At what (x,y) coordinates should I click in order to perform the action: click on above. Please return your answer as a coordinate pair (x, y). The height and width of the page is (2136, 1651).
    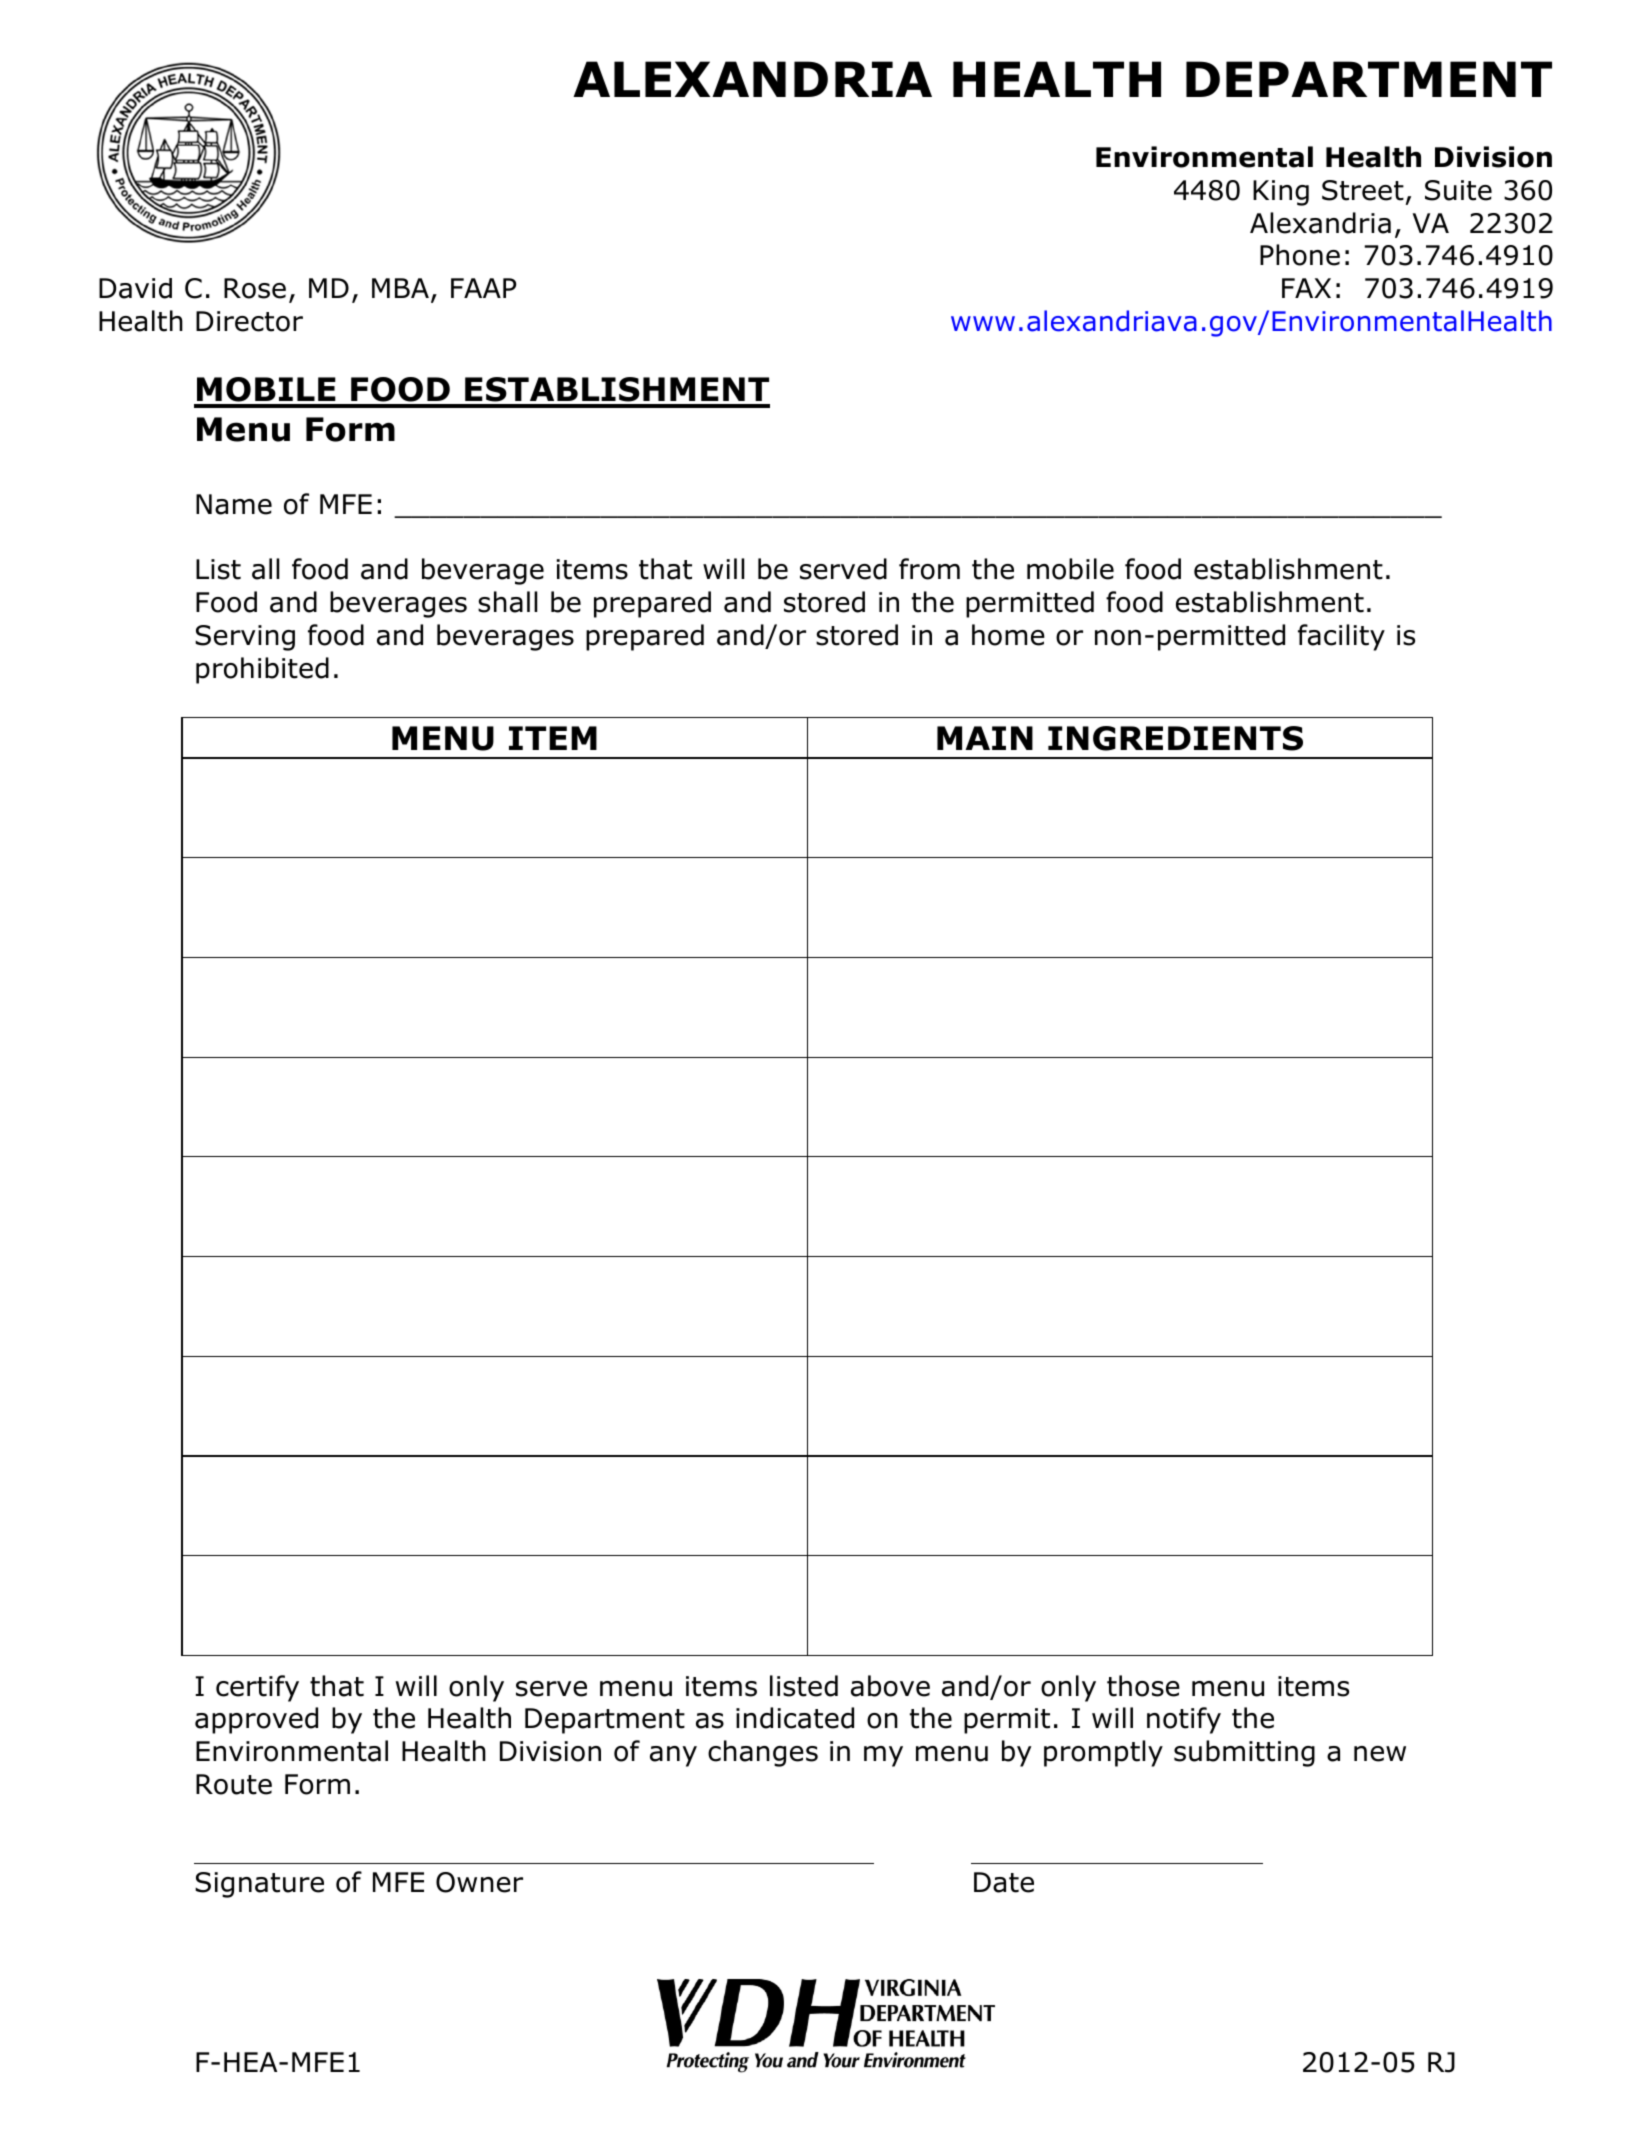
    Looking at the image, I should click on (890, 1686).
